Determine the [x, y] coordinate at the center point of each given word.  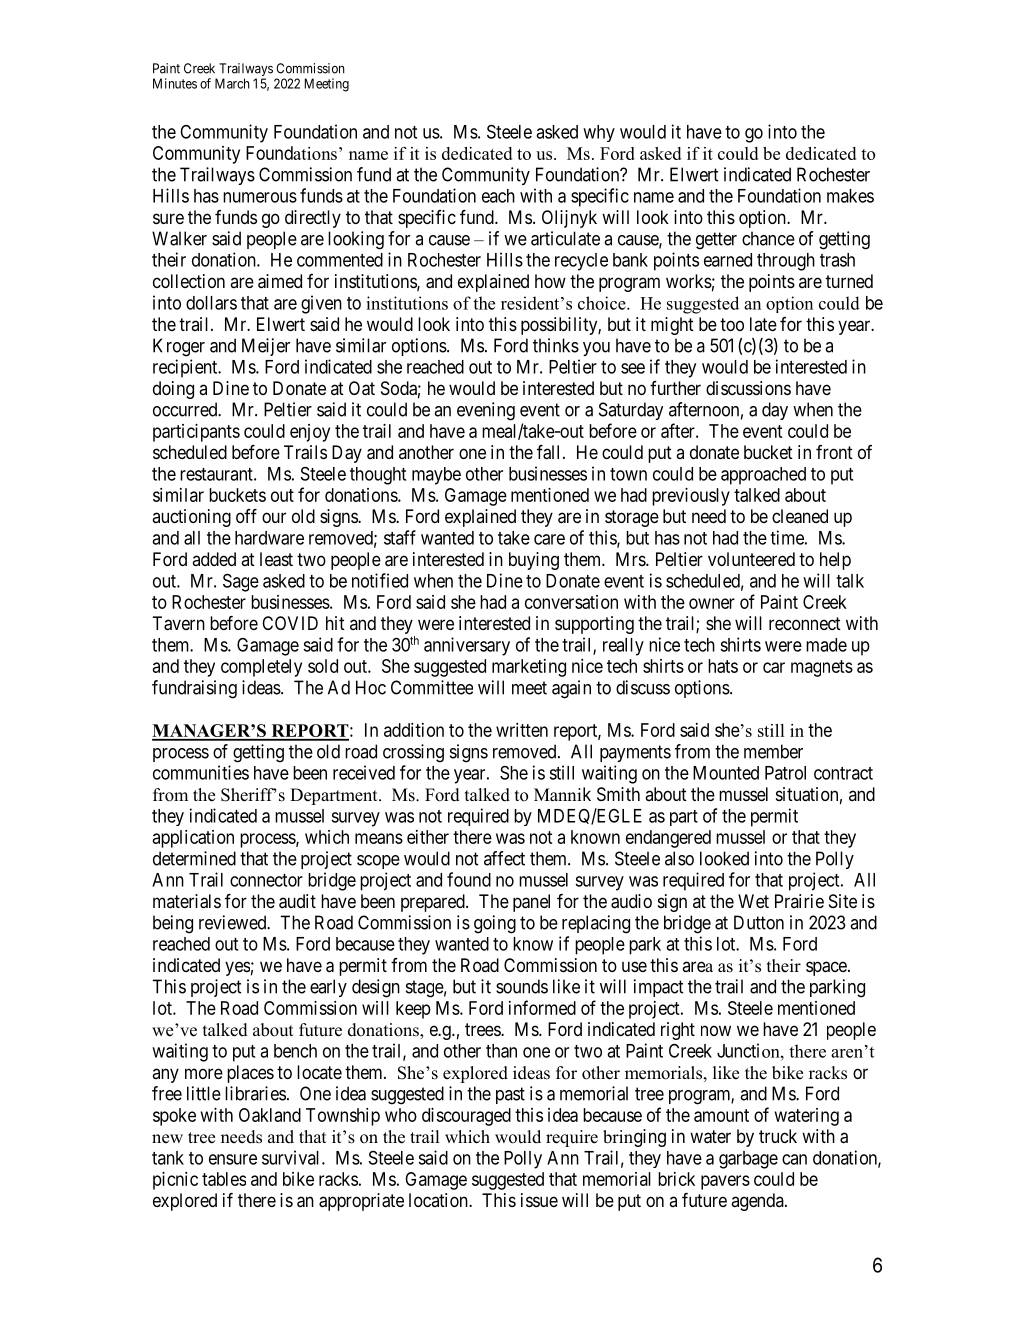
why [599, 133]
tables [224, 1179]
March [232, 83]
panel [531, 903]
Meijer [266, 347]
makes [850, 196]
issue [539, 1200]
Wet [753, 901]
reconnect [805, 623]
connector [266, 880]
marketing [529, 668]
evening [486, 411]
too [732, 324]
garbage [748, 1160]
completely [261, 668]
